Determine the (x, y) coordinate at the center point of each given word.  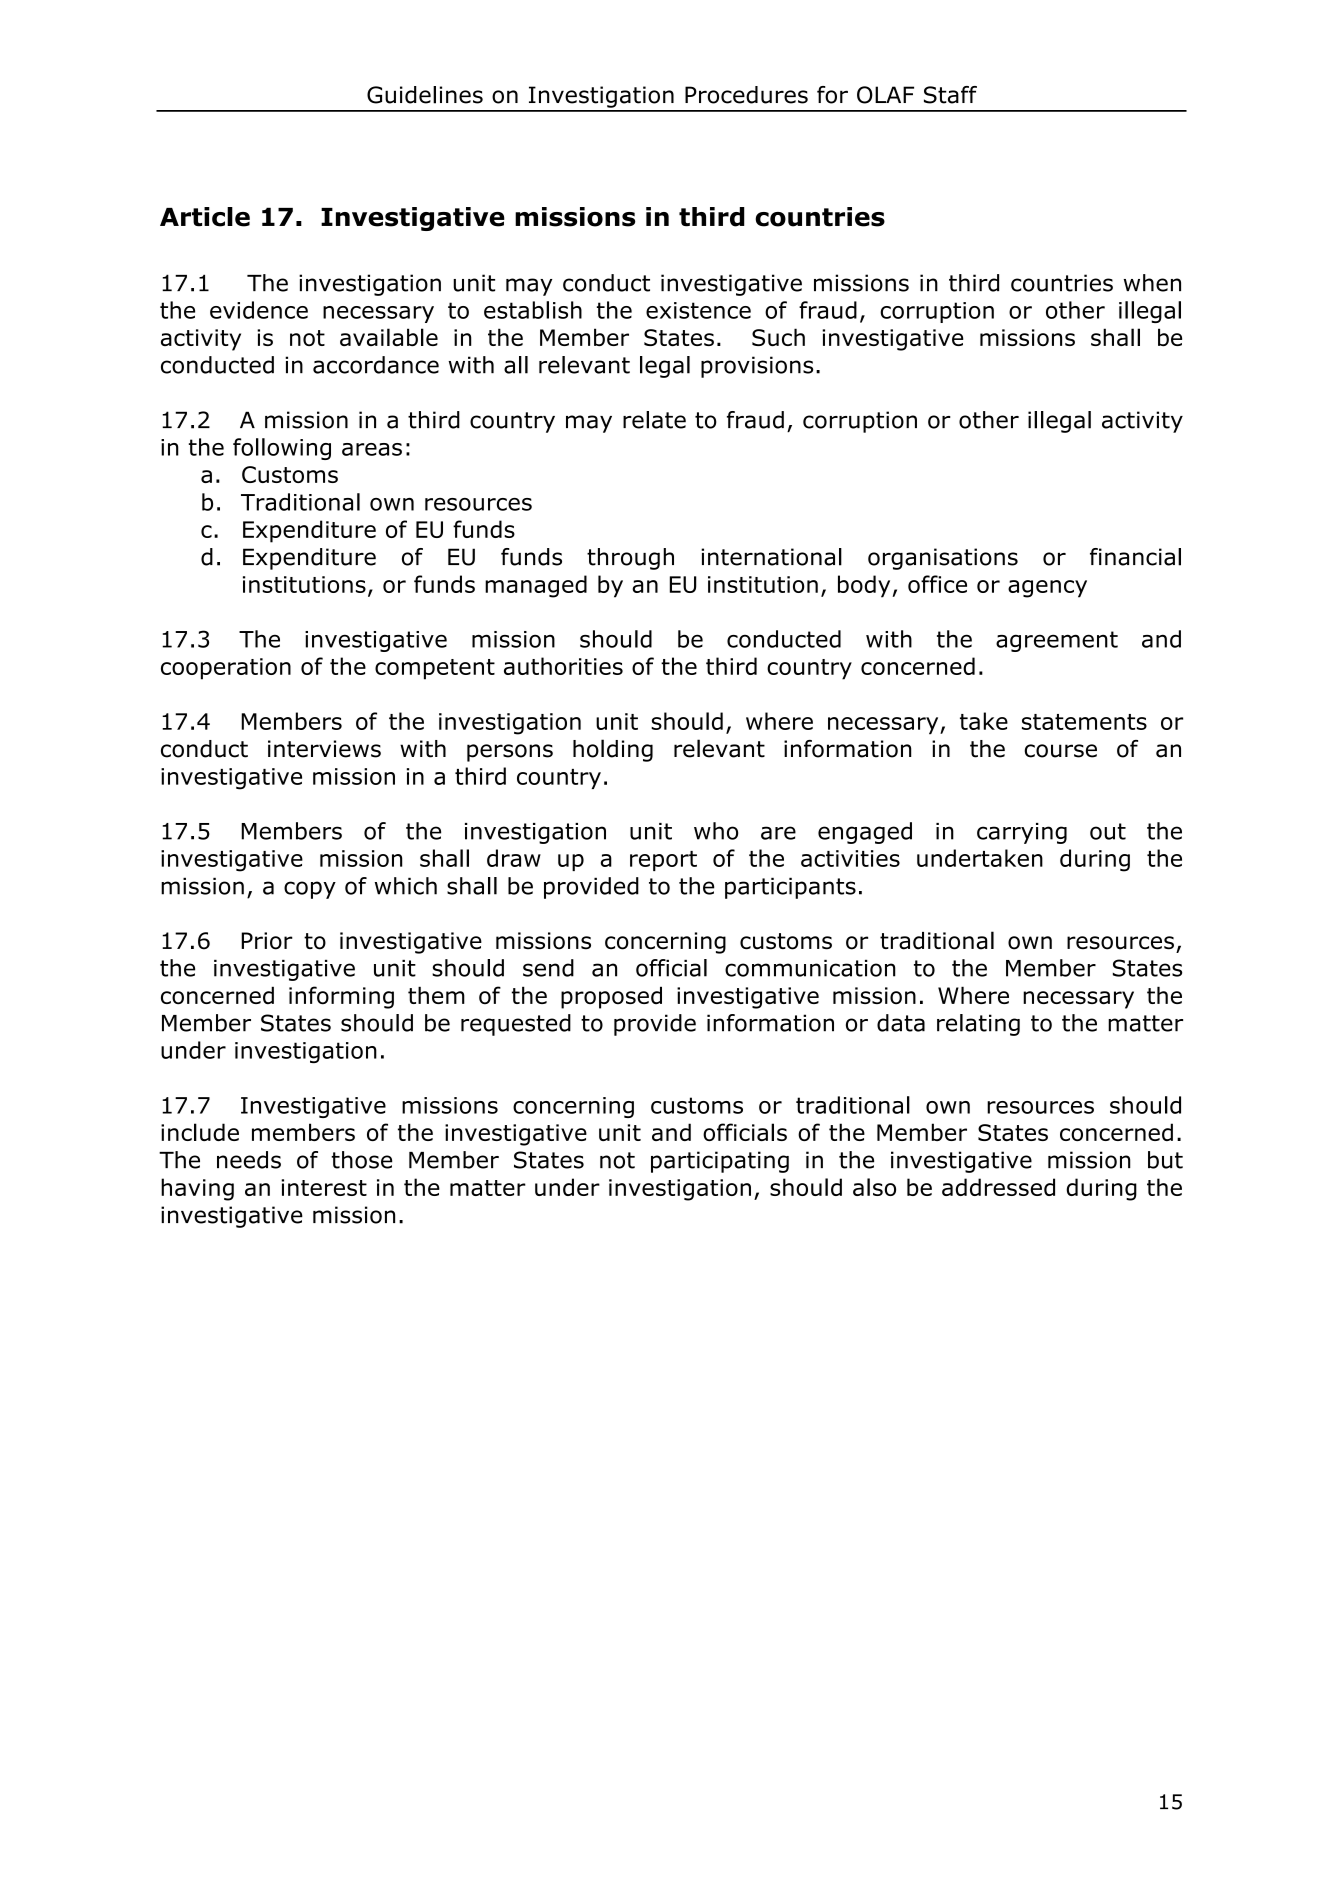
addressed (998, 1187)
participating (720, 1162)
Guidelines (425, 95)
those (361, 1160)
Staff (950, 95)
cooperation (226, 669)
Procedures (746, 95)
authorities (563, 666)
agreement (1057, 641)
